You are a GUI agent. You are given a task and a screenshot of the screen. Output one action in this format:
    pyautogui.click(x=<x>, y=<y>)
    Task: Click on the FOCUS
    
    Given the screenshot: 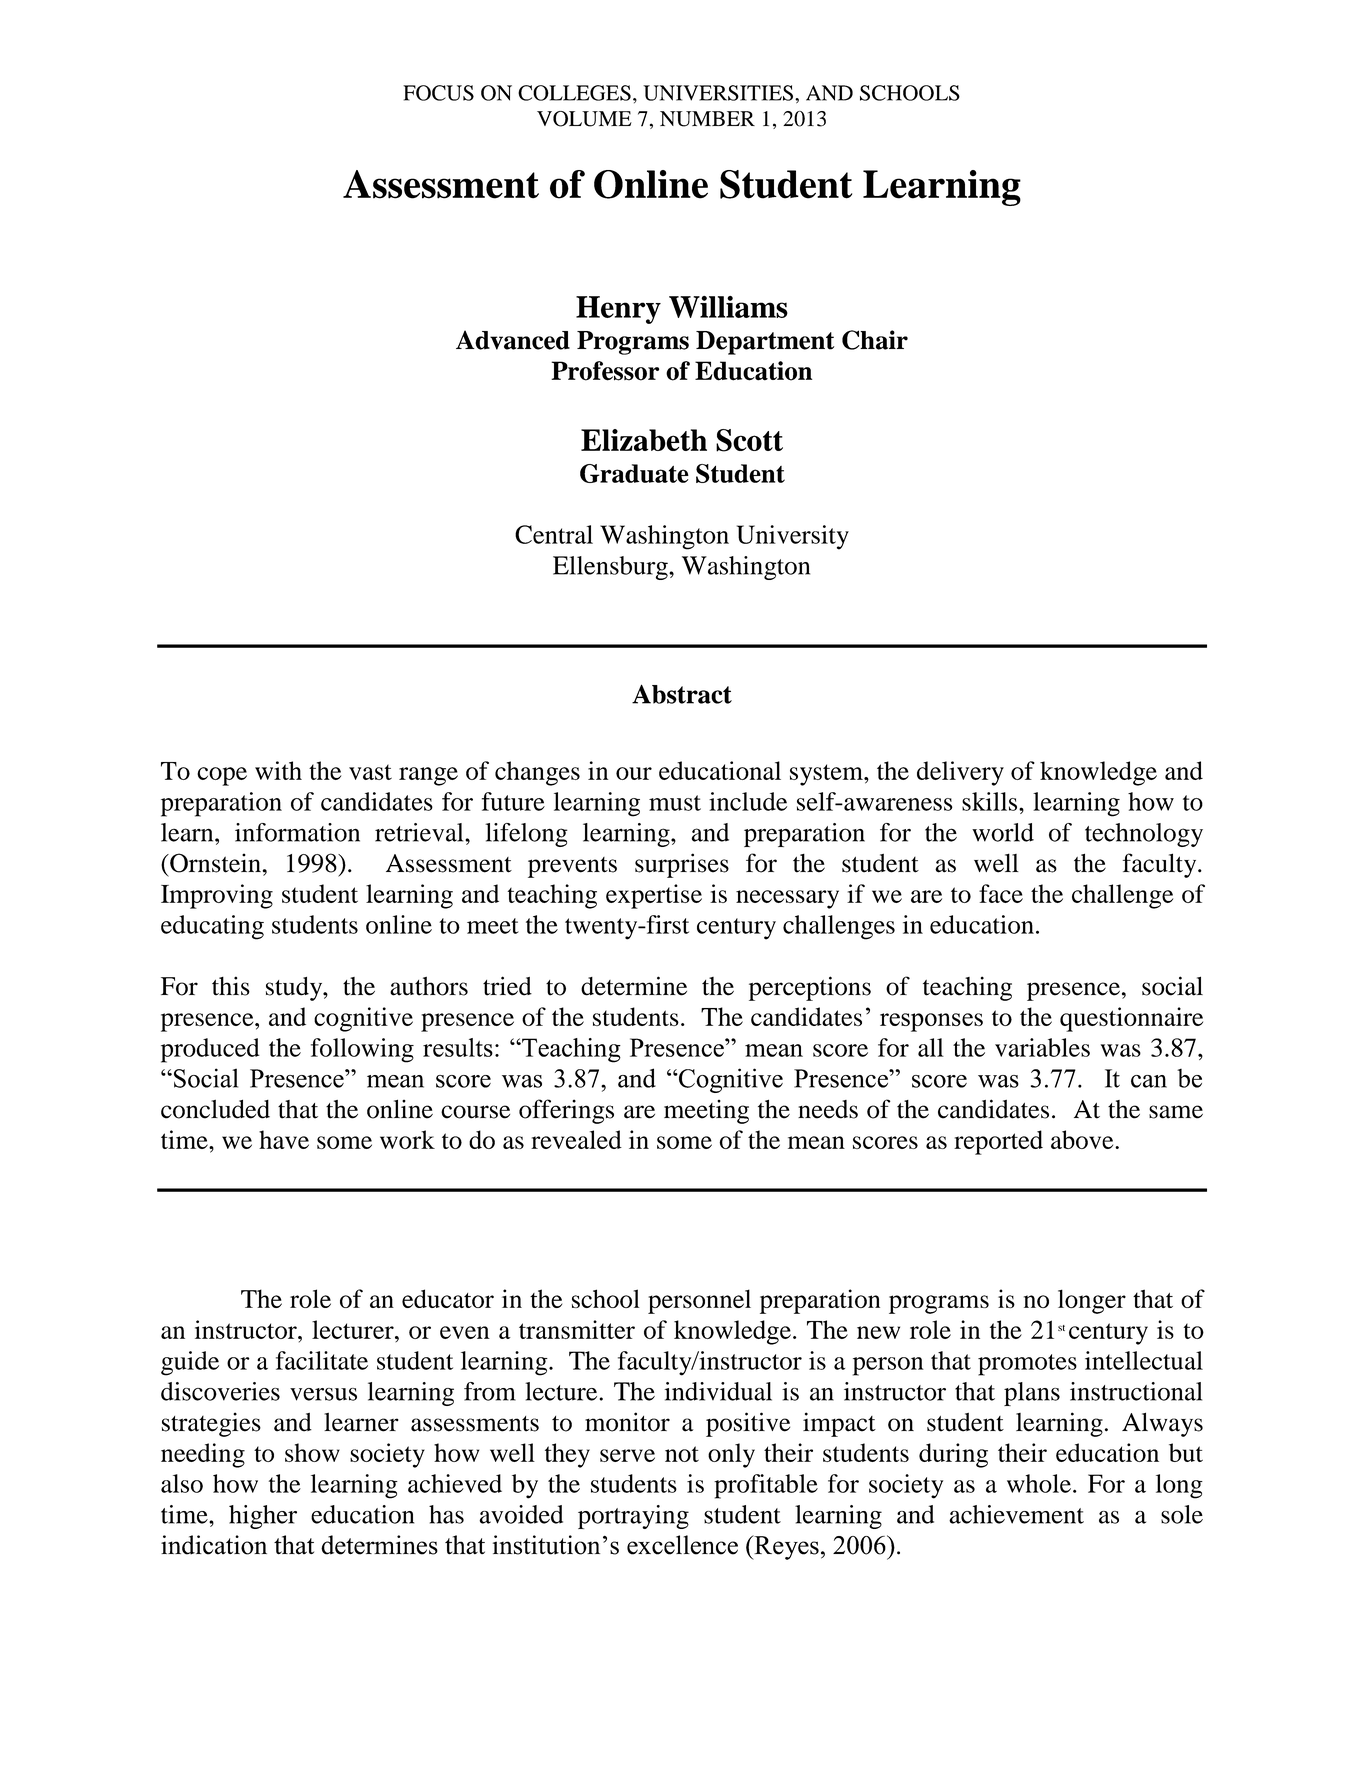 What is the action you would take?
    pyautogui.click(x=438, y=93)
